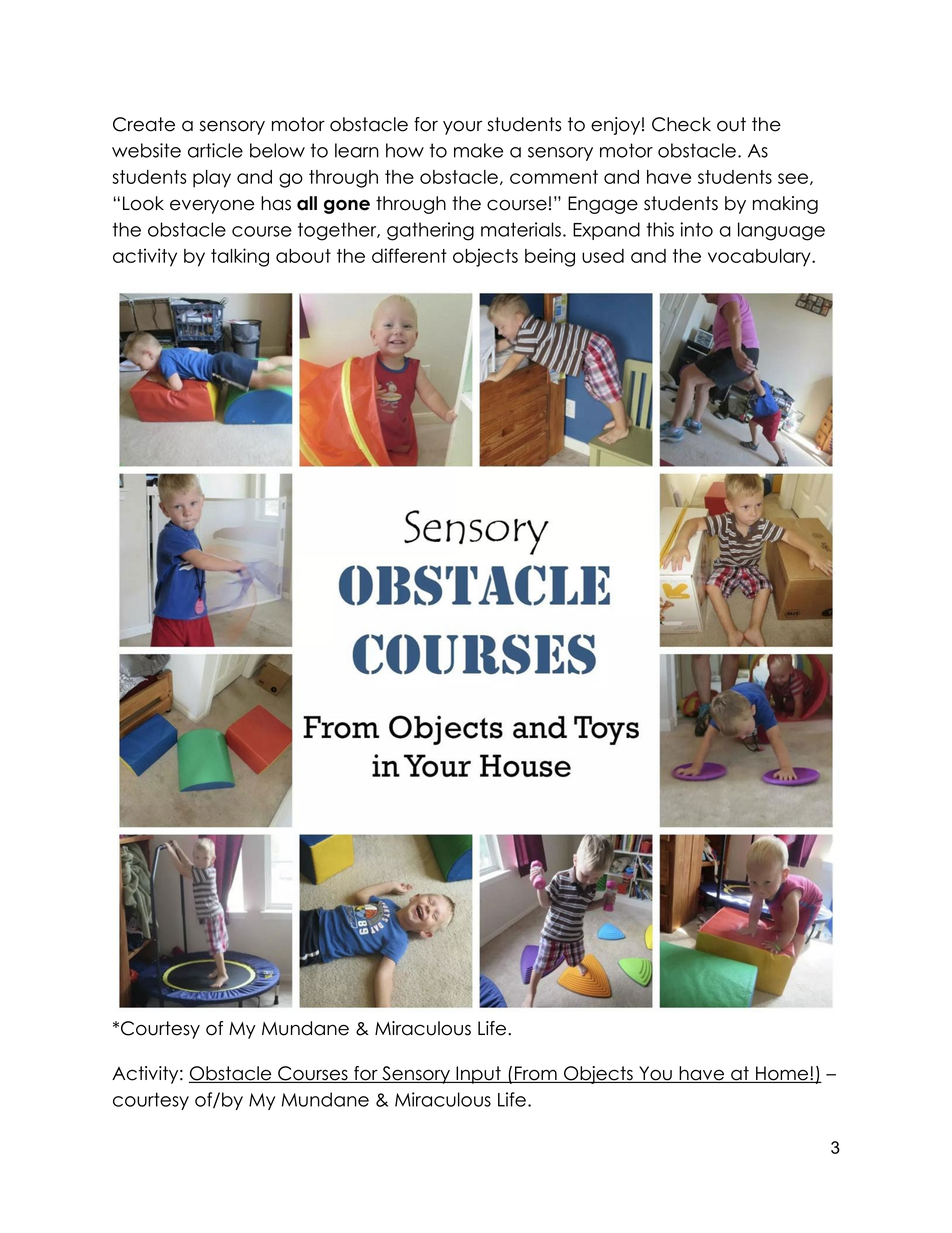  What do you see at coordinates (681, 124) in the screenshot?
I see `Check` at bounding box center [681, 124].
